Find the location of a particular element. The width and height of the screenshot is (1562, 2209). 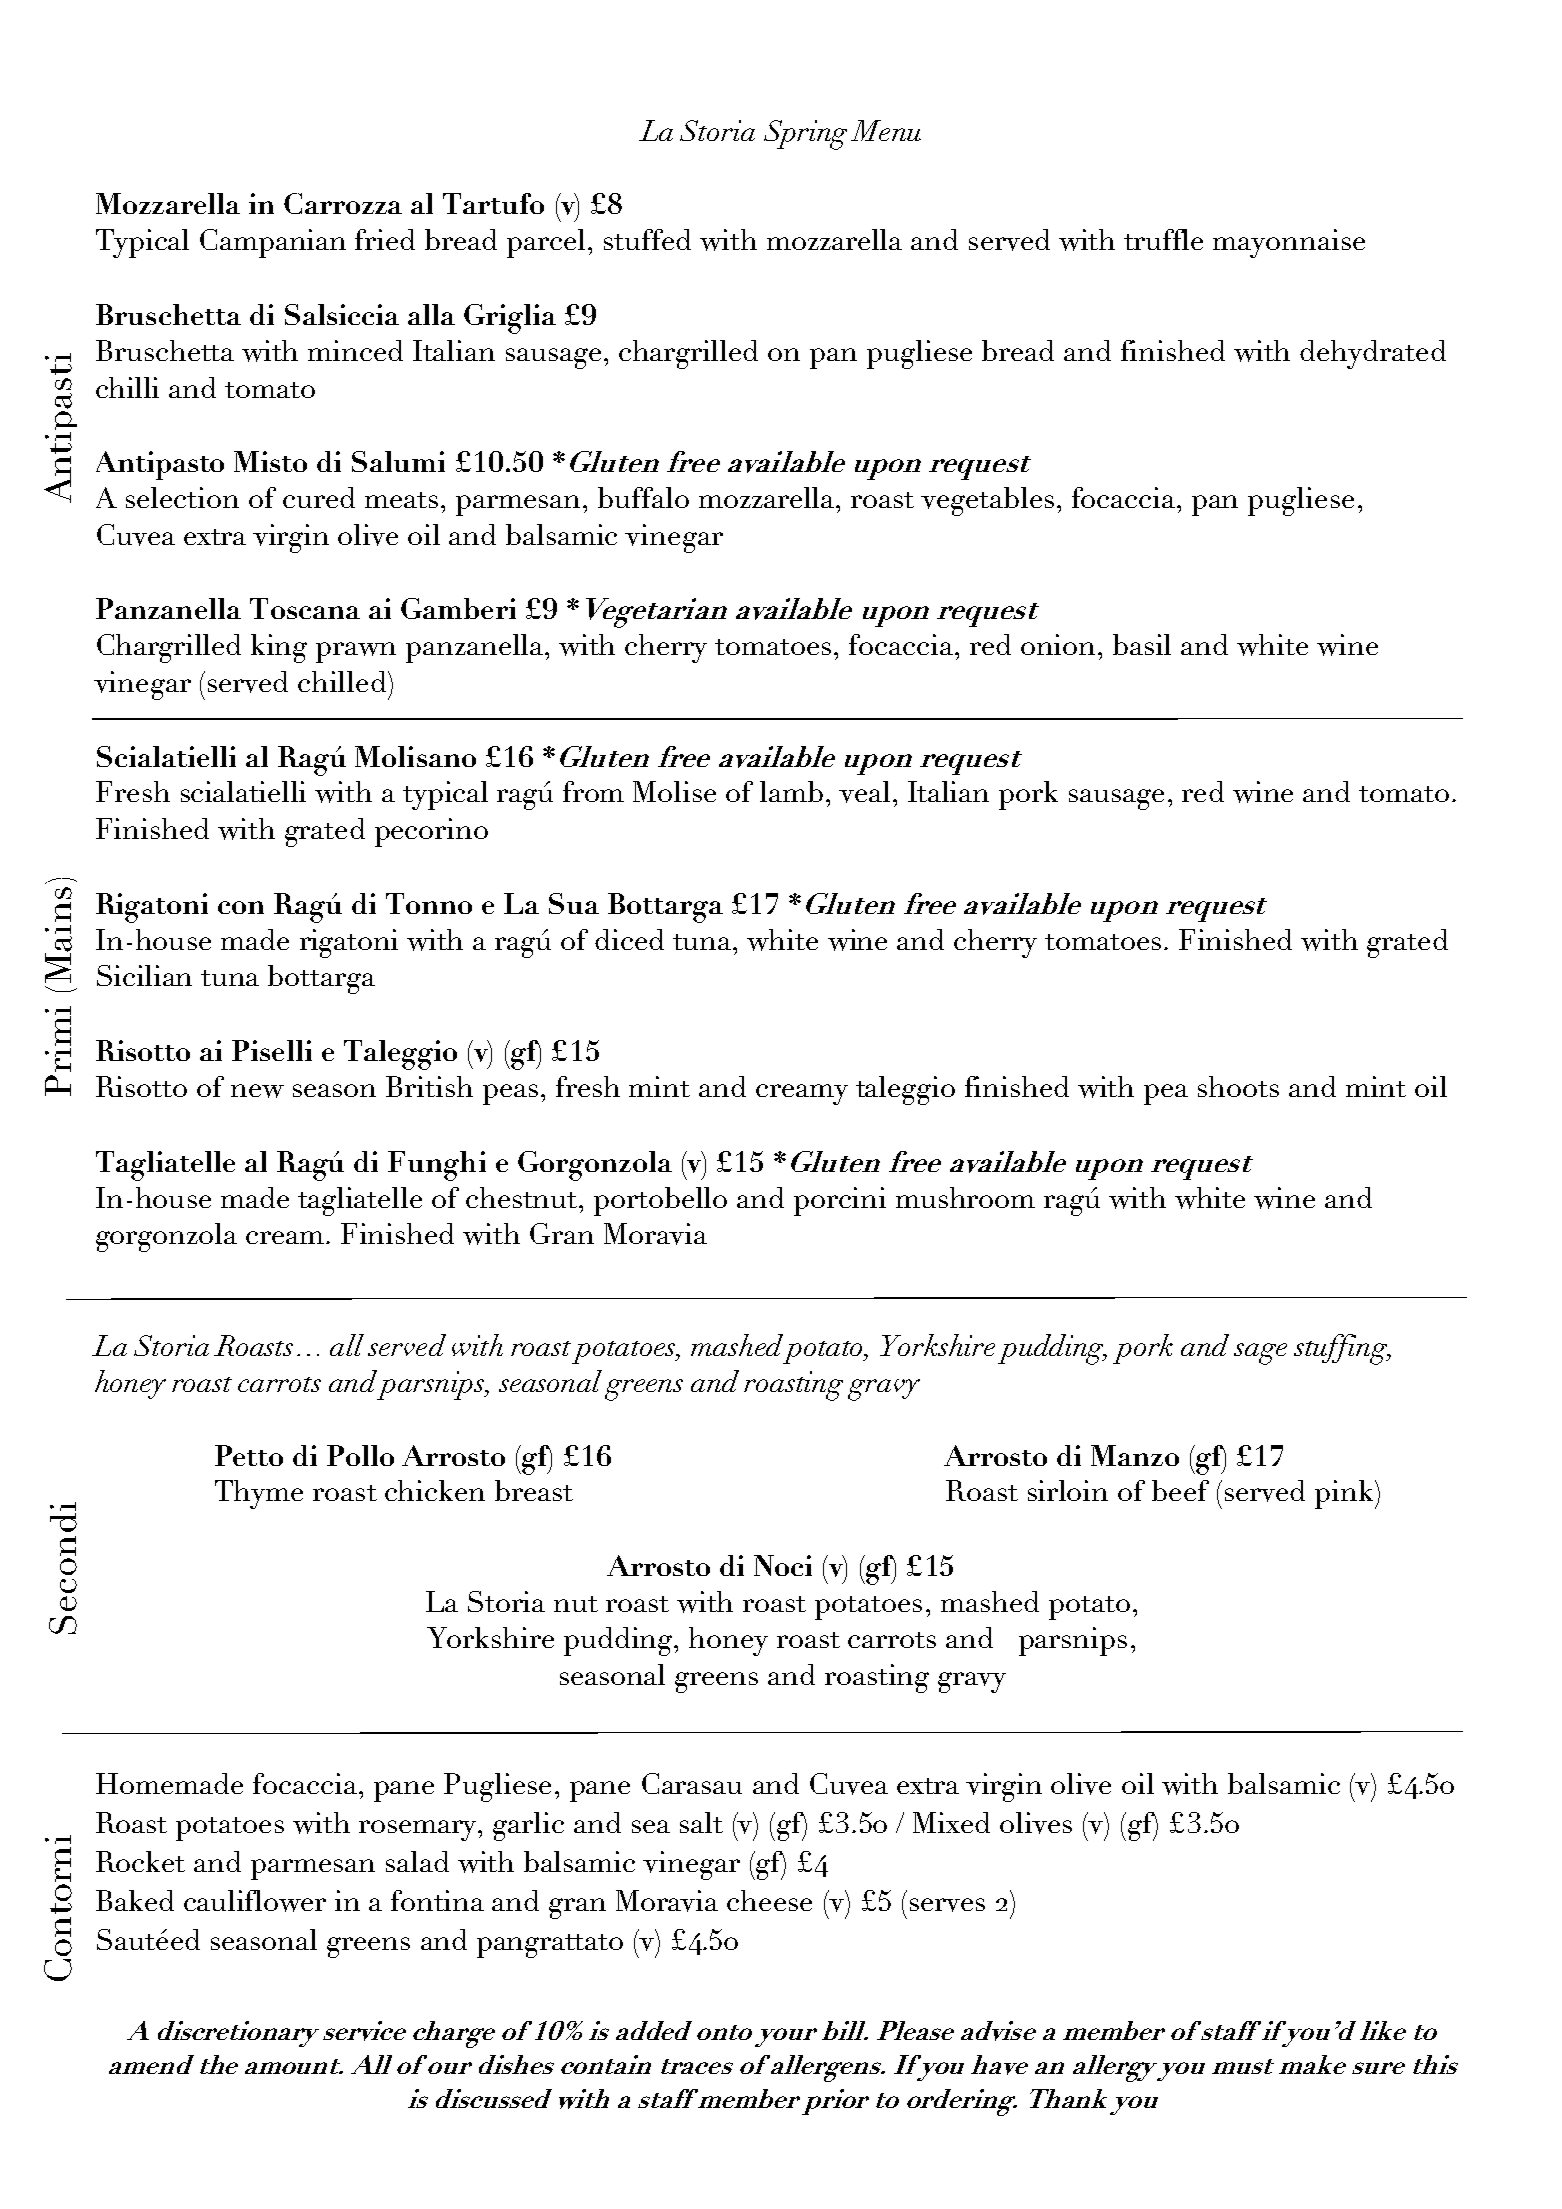

salt is located at coordinates (701, 1822).
